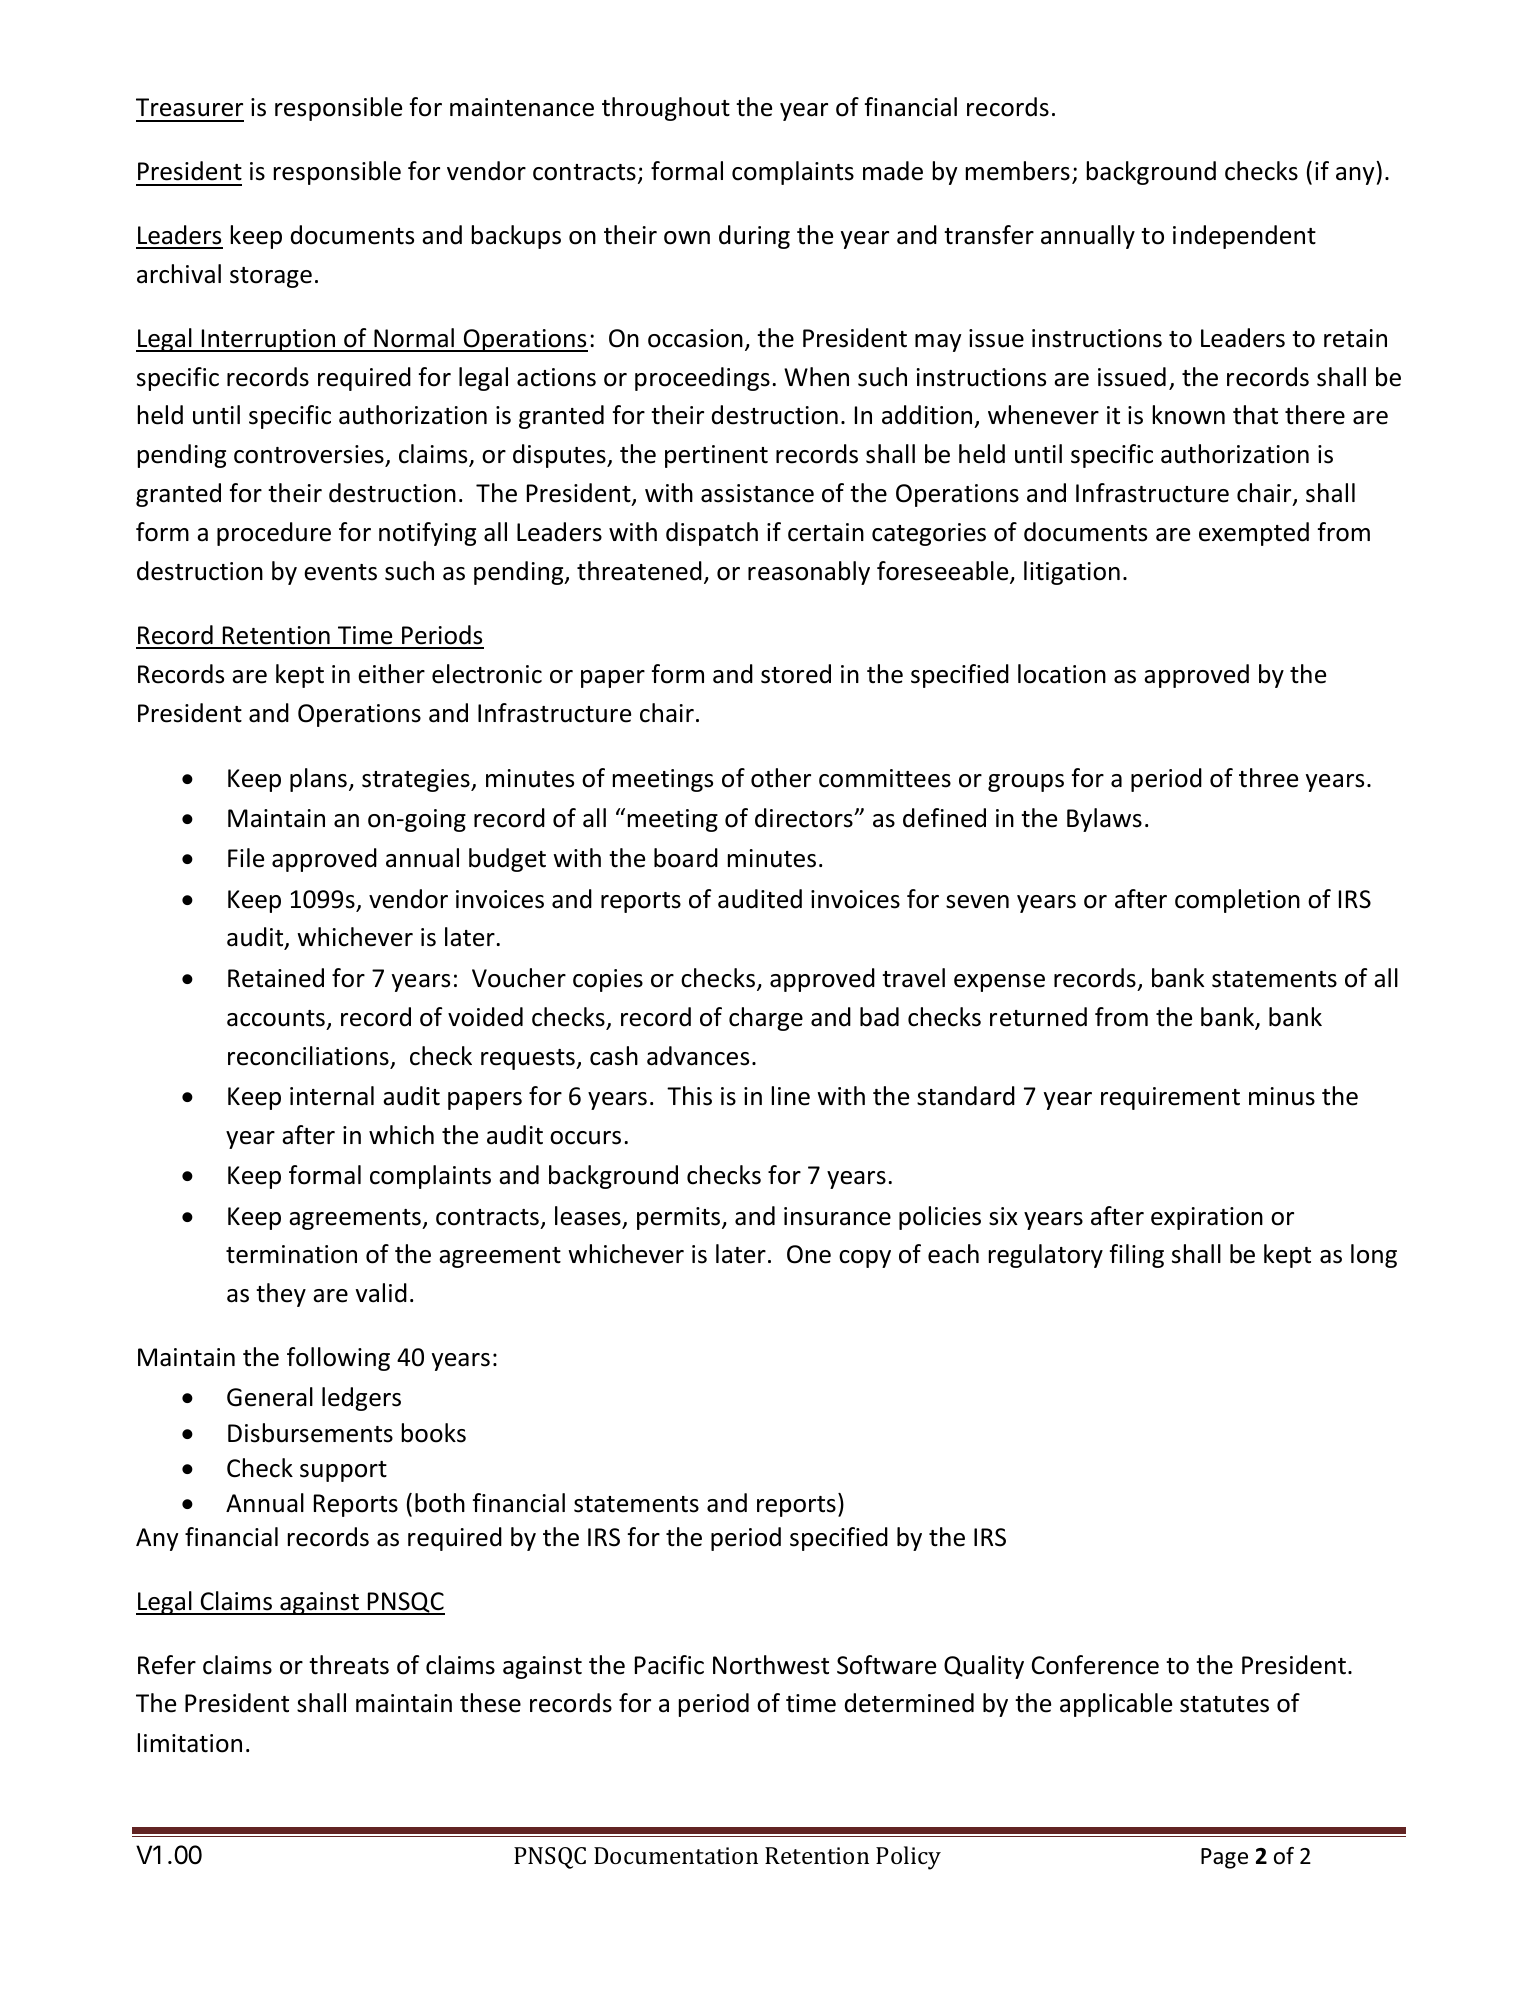  I want to click on limitation, so click(190, 1743).
